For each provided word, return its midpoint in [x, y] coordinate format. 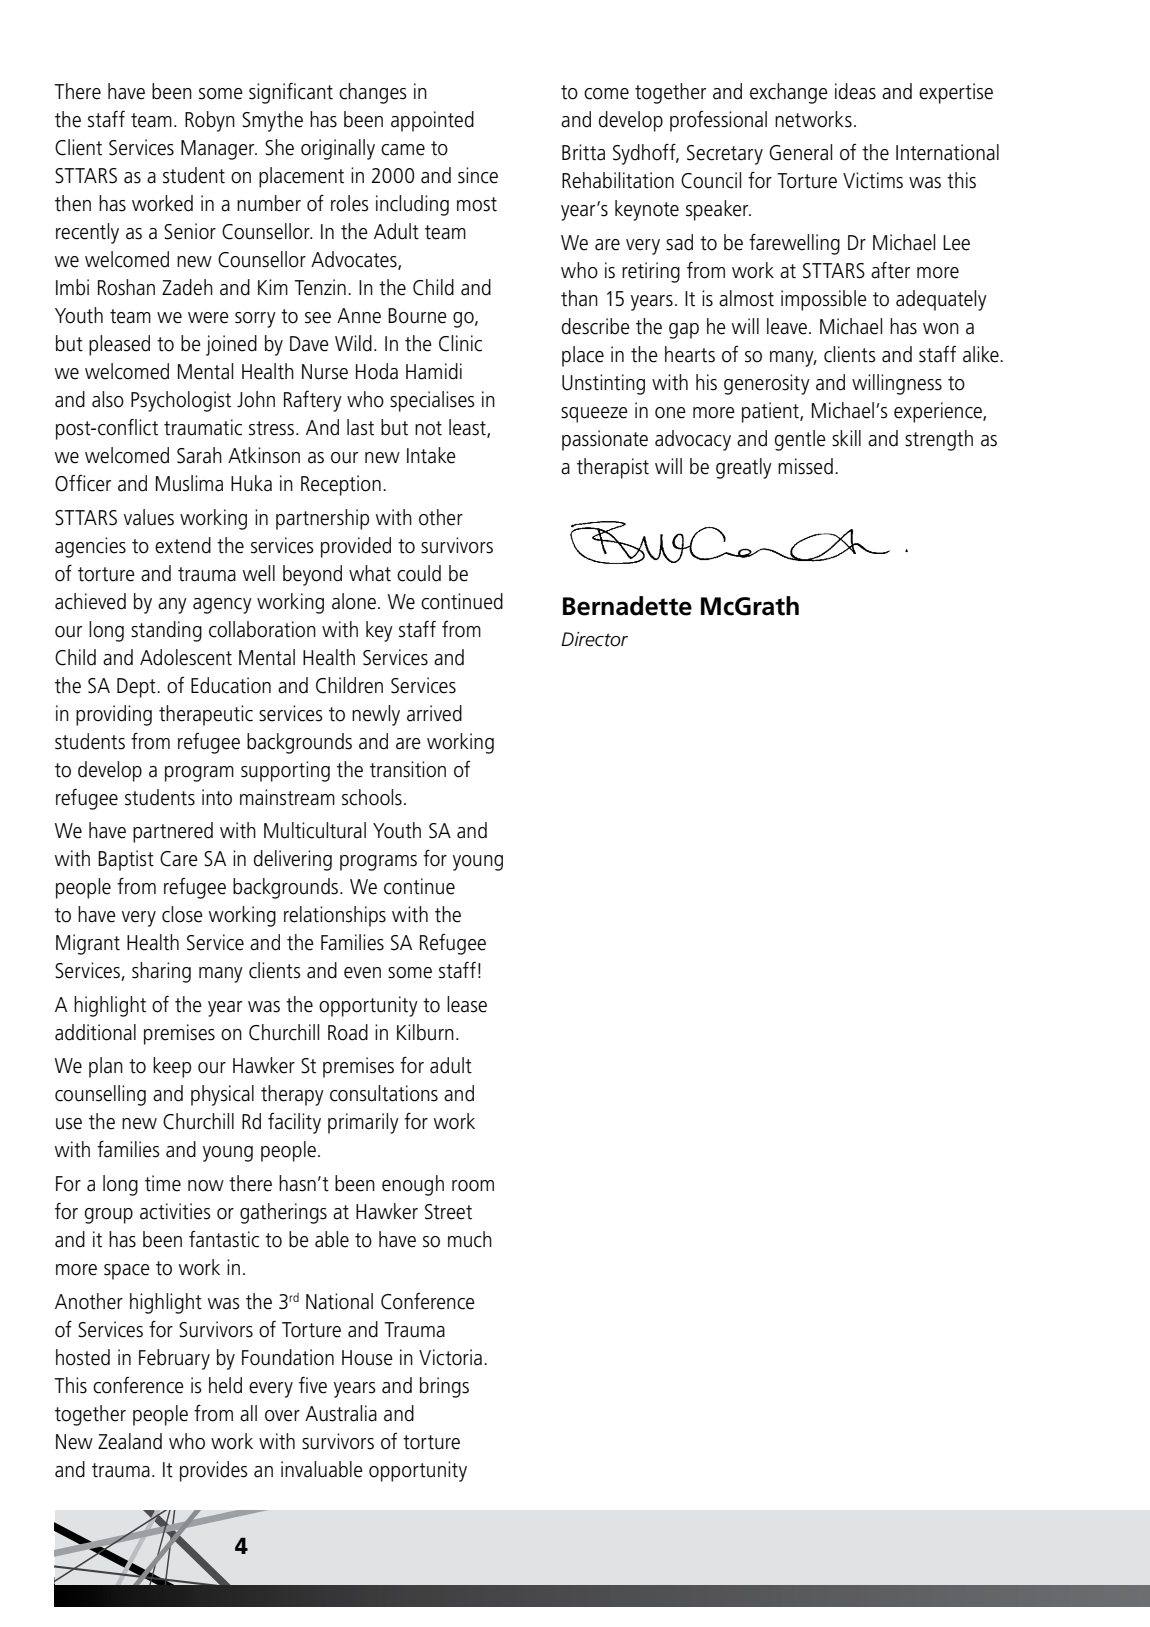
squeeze [594, 415]
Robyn [210, 121]
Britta [583, 152]
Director [594, 639]
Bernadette [627, 606]
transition [408, 769]
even [362, 973]
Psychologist [181, 401]
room [473, 1186]
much [470, 1239]
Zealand [130, 1441]
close [182, 914]
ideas [855, 91]
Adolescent [186, 657]
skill [846, 438]
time [163, 1183]
